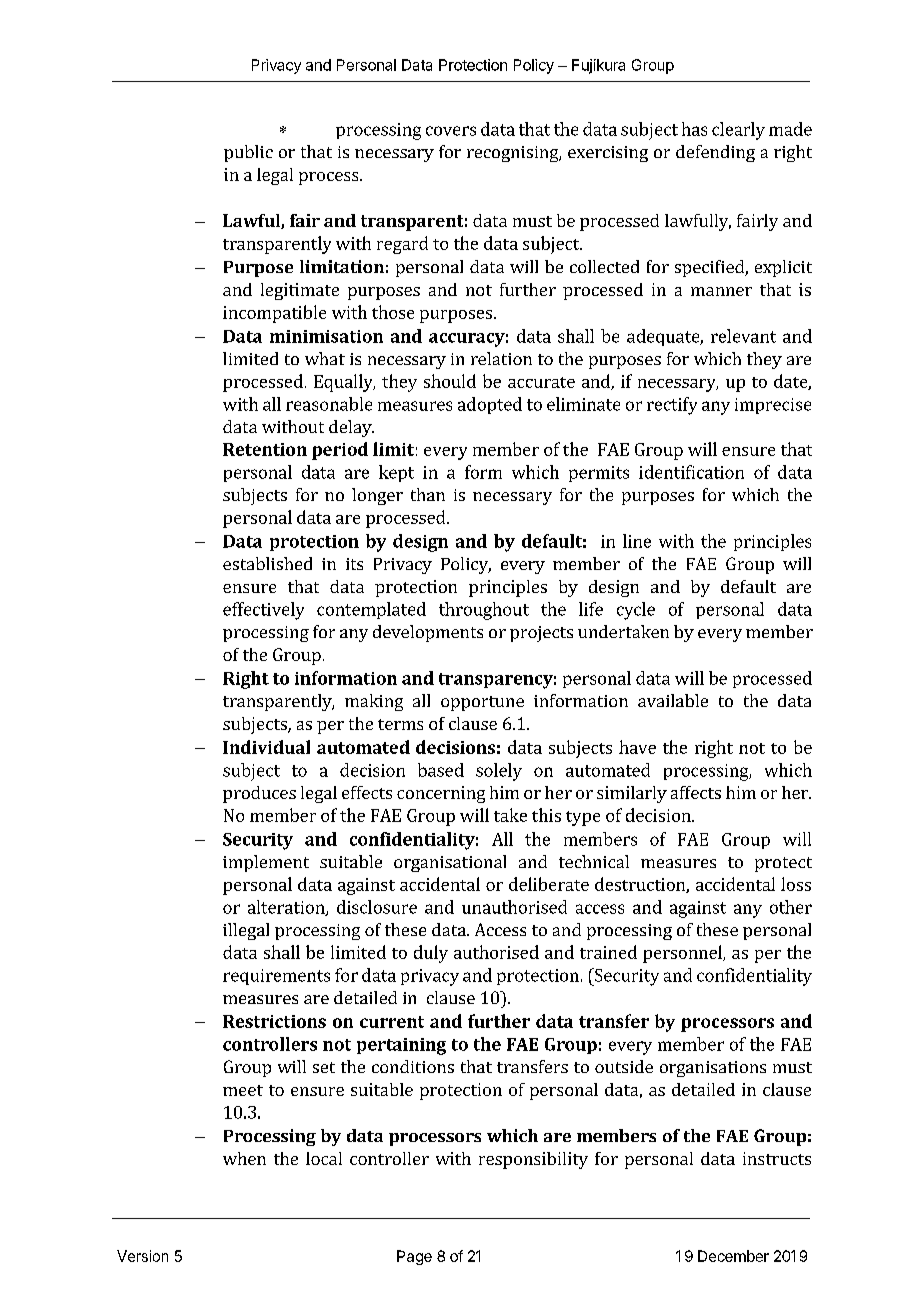 This image has height=1308, width=924. What do you see at coordinates (244, 1158) in the image?
I see `when` at bounding box center [244, 1158].
